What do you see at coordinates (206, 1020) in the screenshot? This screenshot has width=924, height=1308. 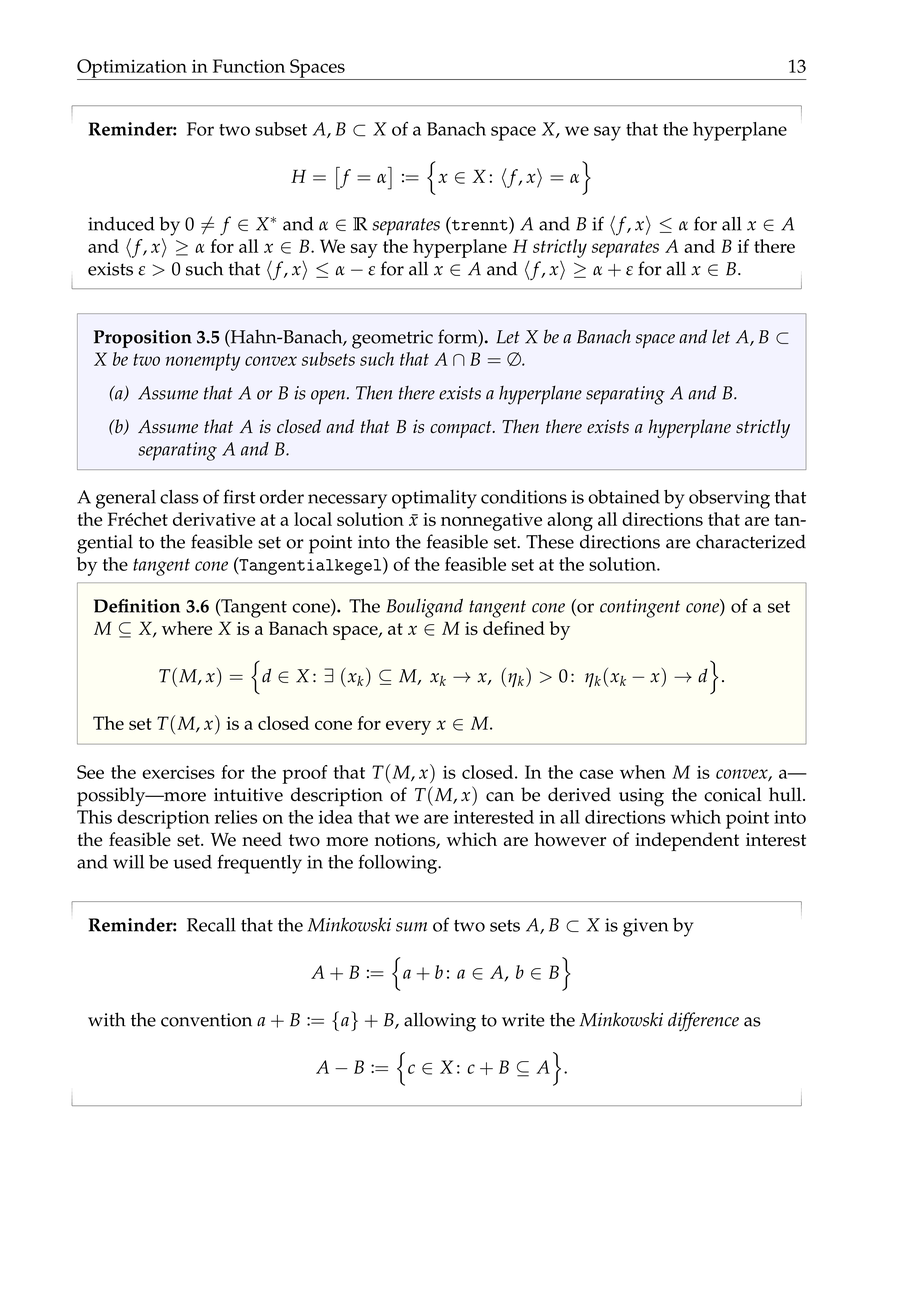 I see `convention` at bounding box center [206, 1020].
